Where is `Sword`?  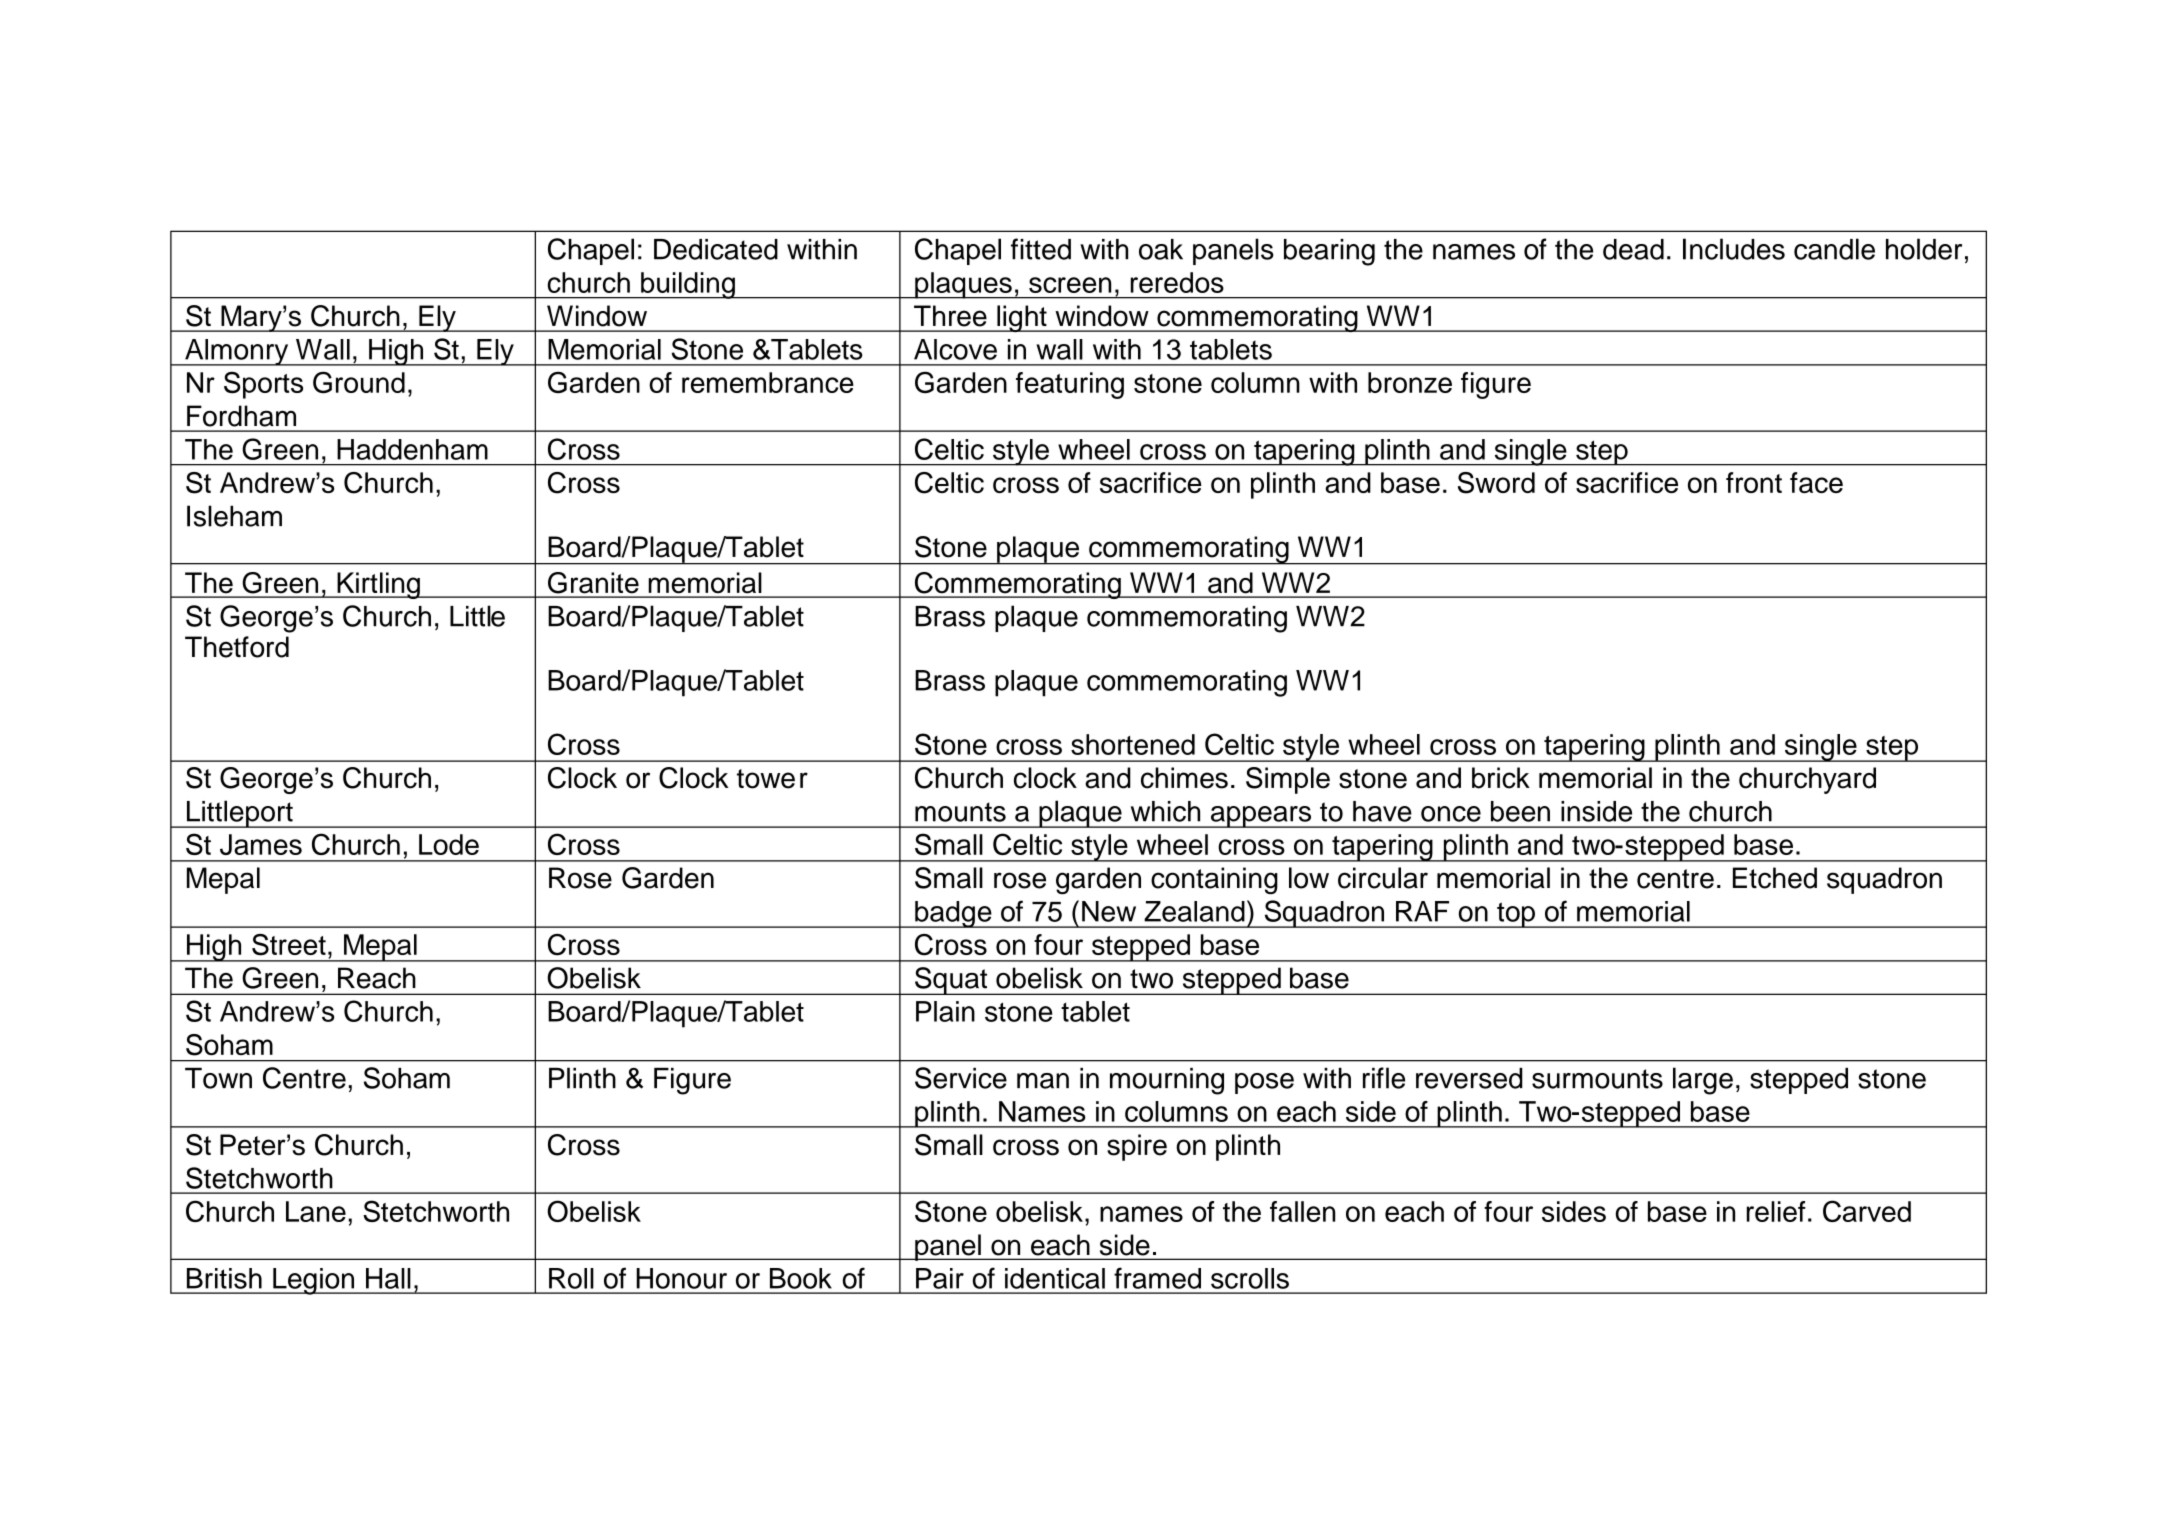
Sword is located at coordinates (1496, 483).
